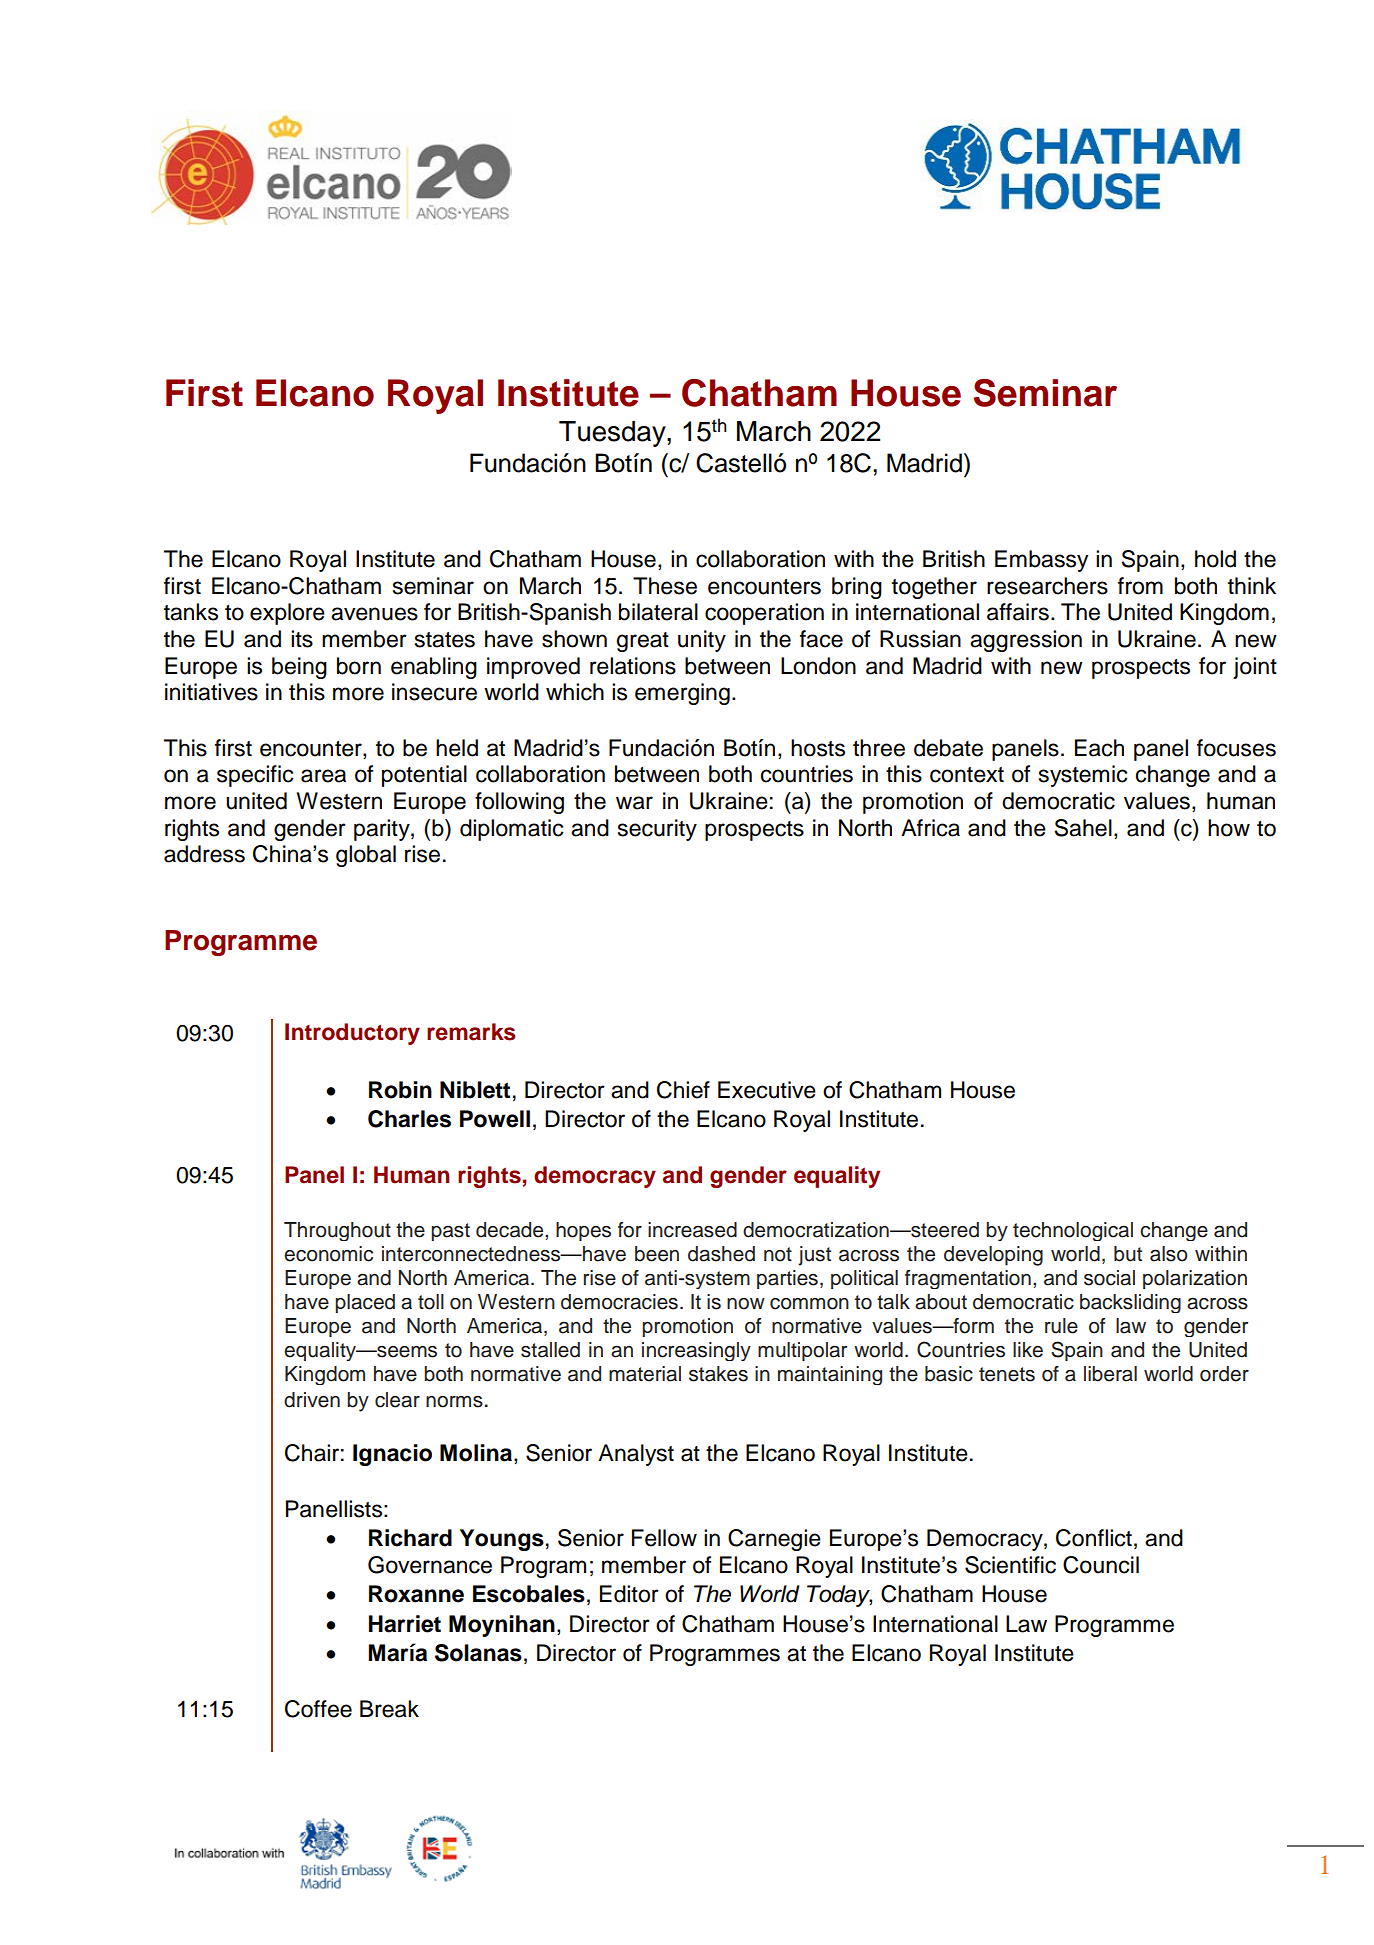 The width and height of the screenshot is (1374, 1945). What do you see at coordinates (1101, 1565) in the screenshot?
I see `Council` at bounding box center [1101, 1565].
